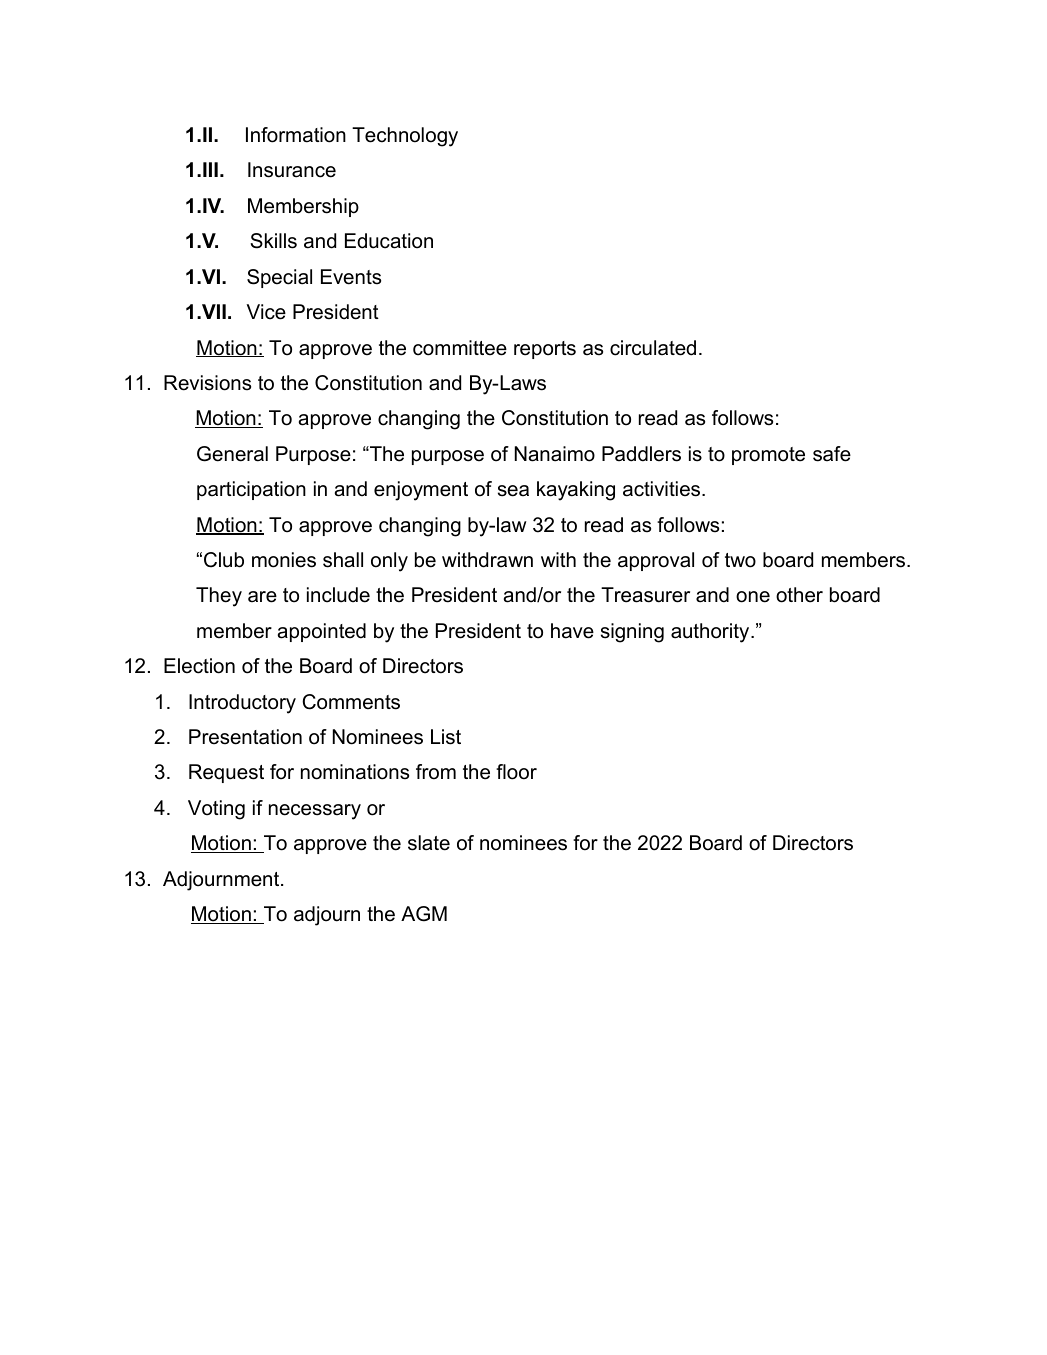 This document has height=1355, width=1047. I want to click on circulated, so click(653, 348).
